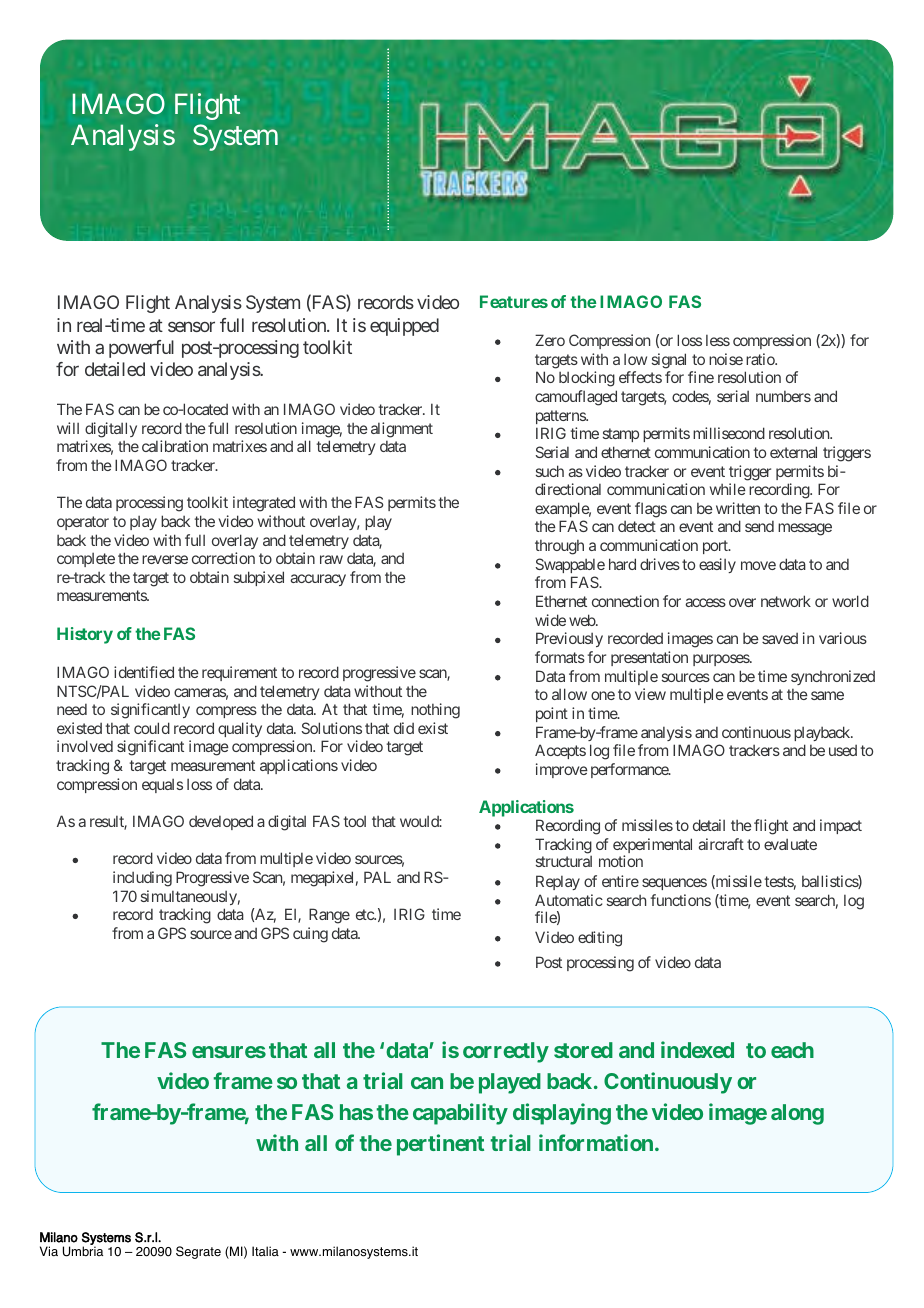  I want to click on noise, so click(726, 359).
